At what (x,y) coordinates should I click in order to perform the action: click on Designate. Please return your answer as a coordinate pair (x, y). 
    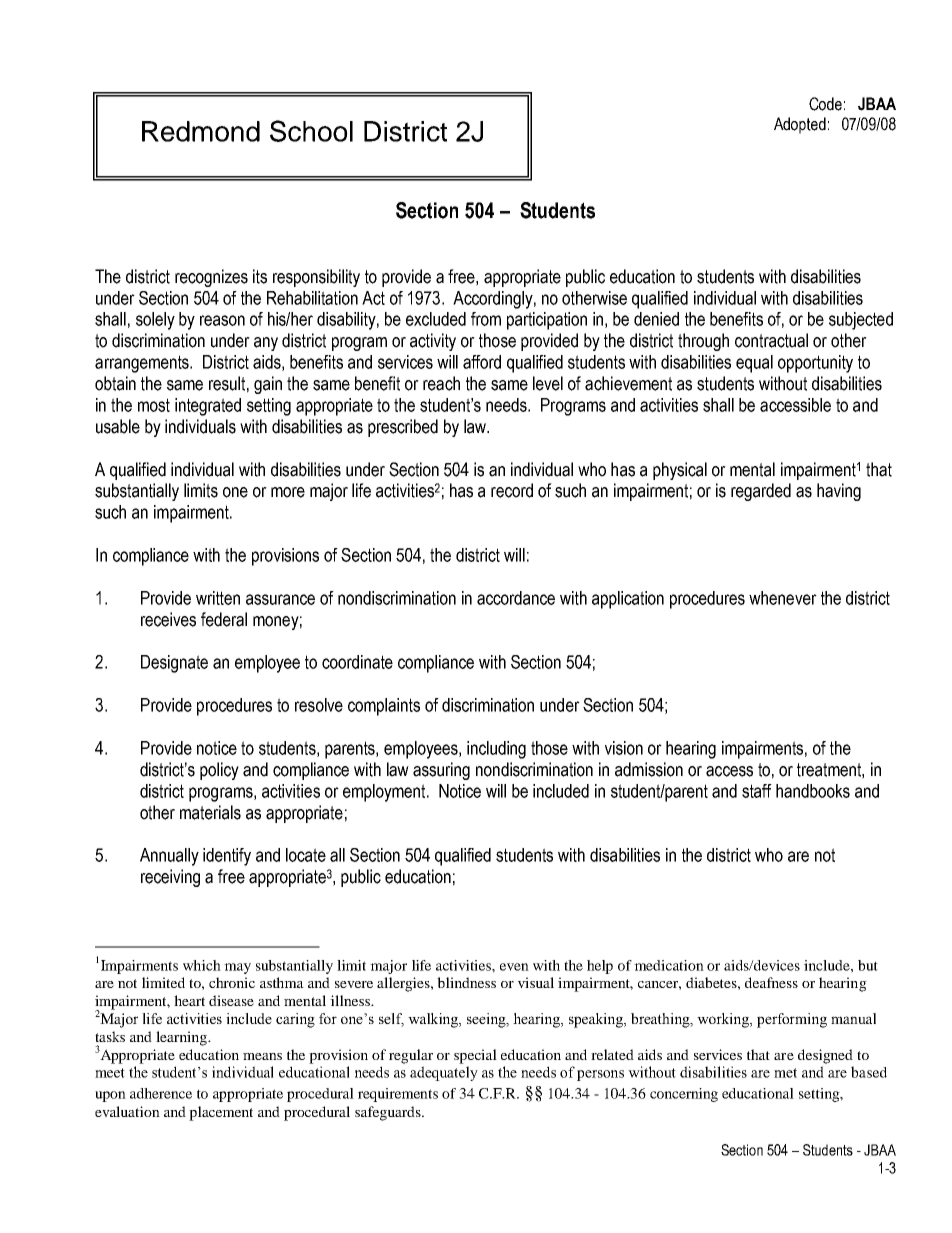
    Looking at the image, I should click on (174, 664).
